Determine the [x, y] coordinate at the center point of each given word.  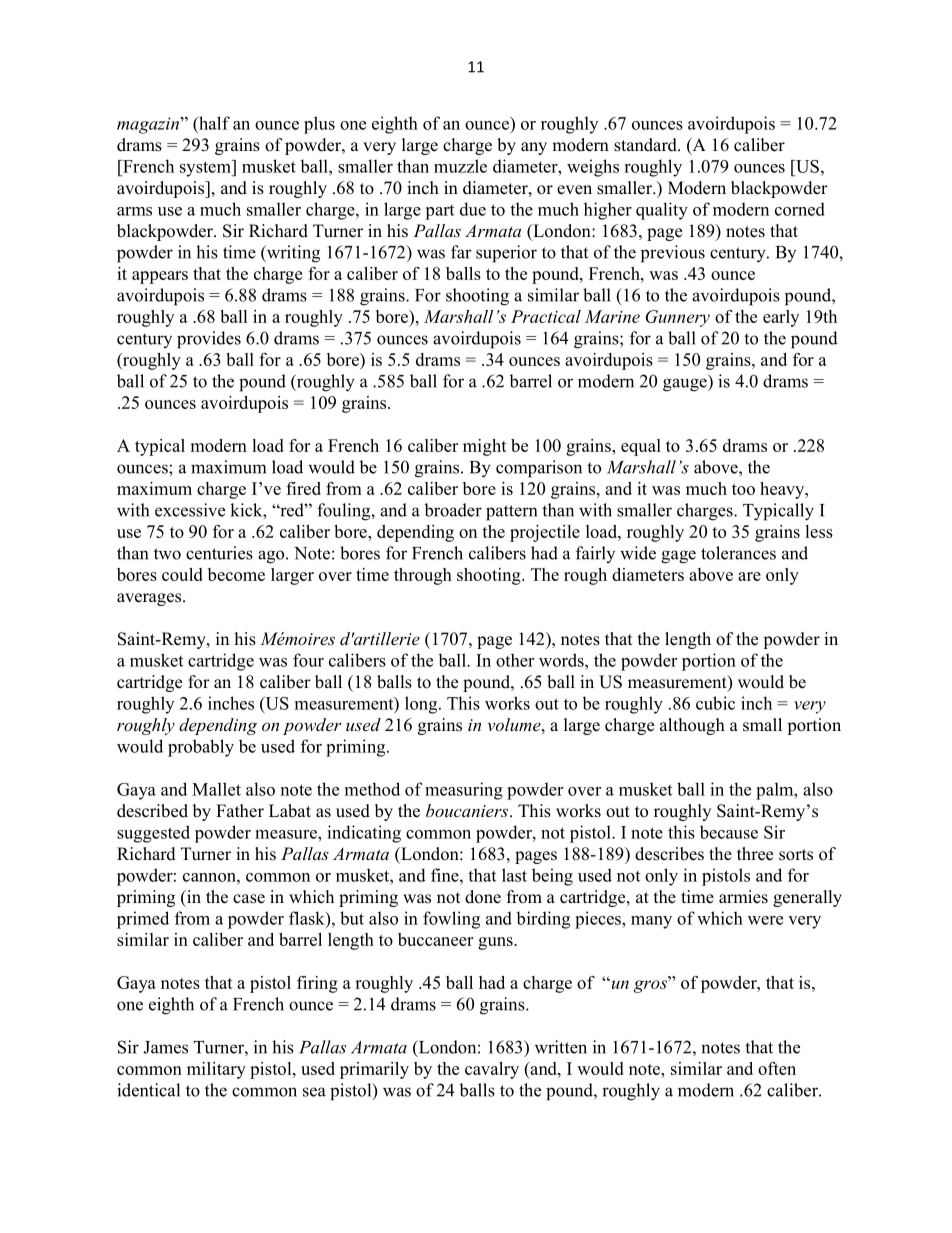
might [485, 447]
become [236, 574]
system [206, 168]
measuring [464, 791]
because [729, 832]
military [216, 1070]
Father [240, 811]
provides [209, 340]
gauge [686, 385]
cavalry [492, 1070]
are [749, 576]
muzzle [460, 166]
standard [646, 145]
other [515, 660]
